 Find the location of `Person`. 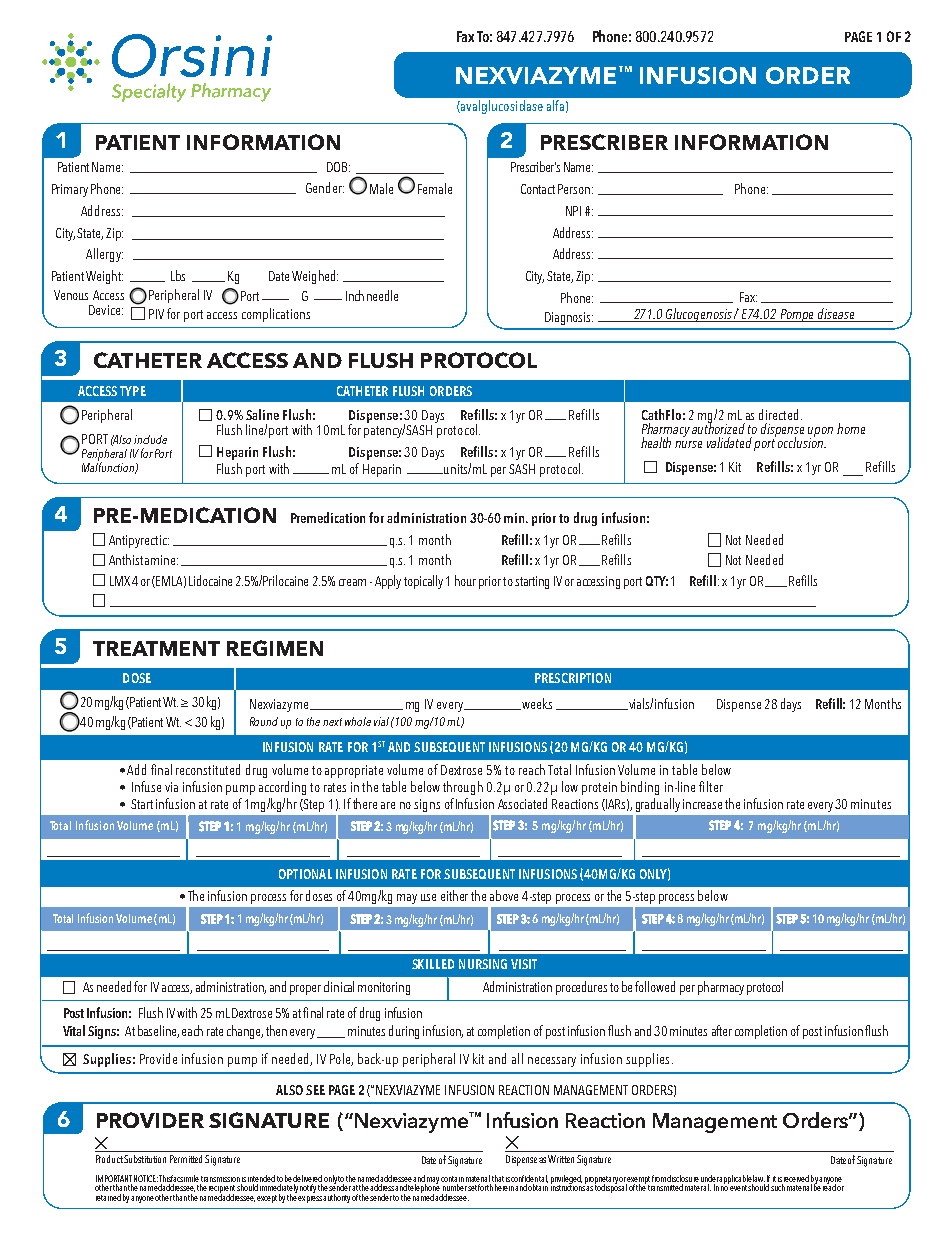

Person is located at coordinates (574, 189).
